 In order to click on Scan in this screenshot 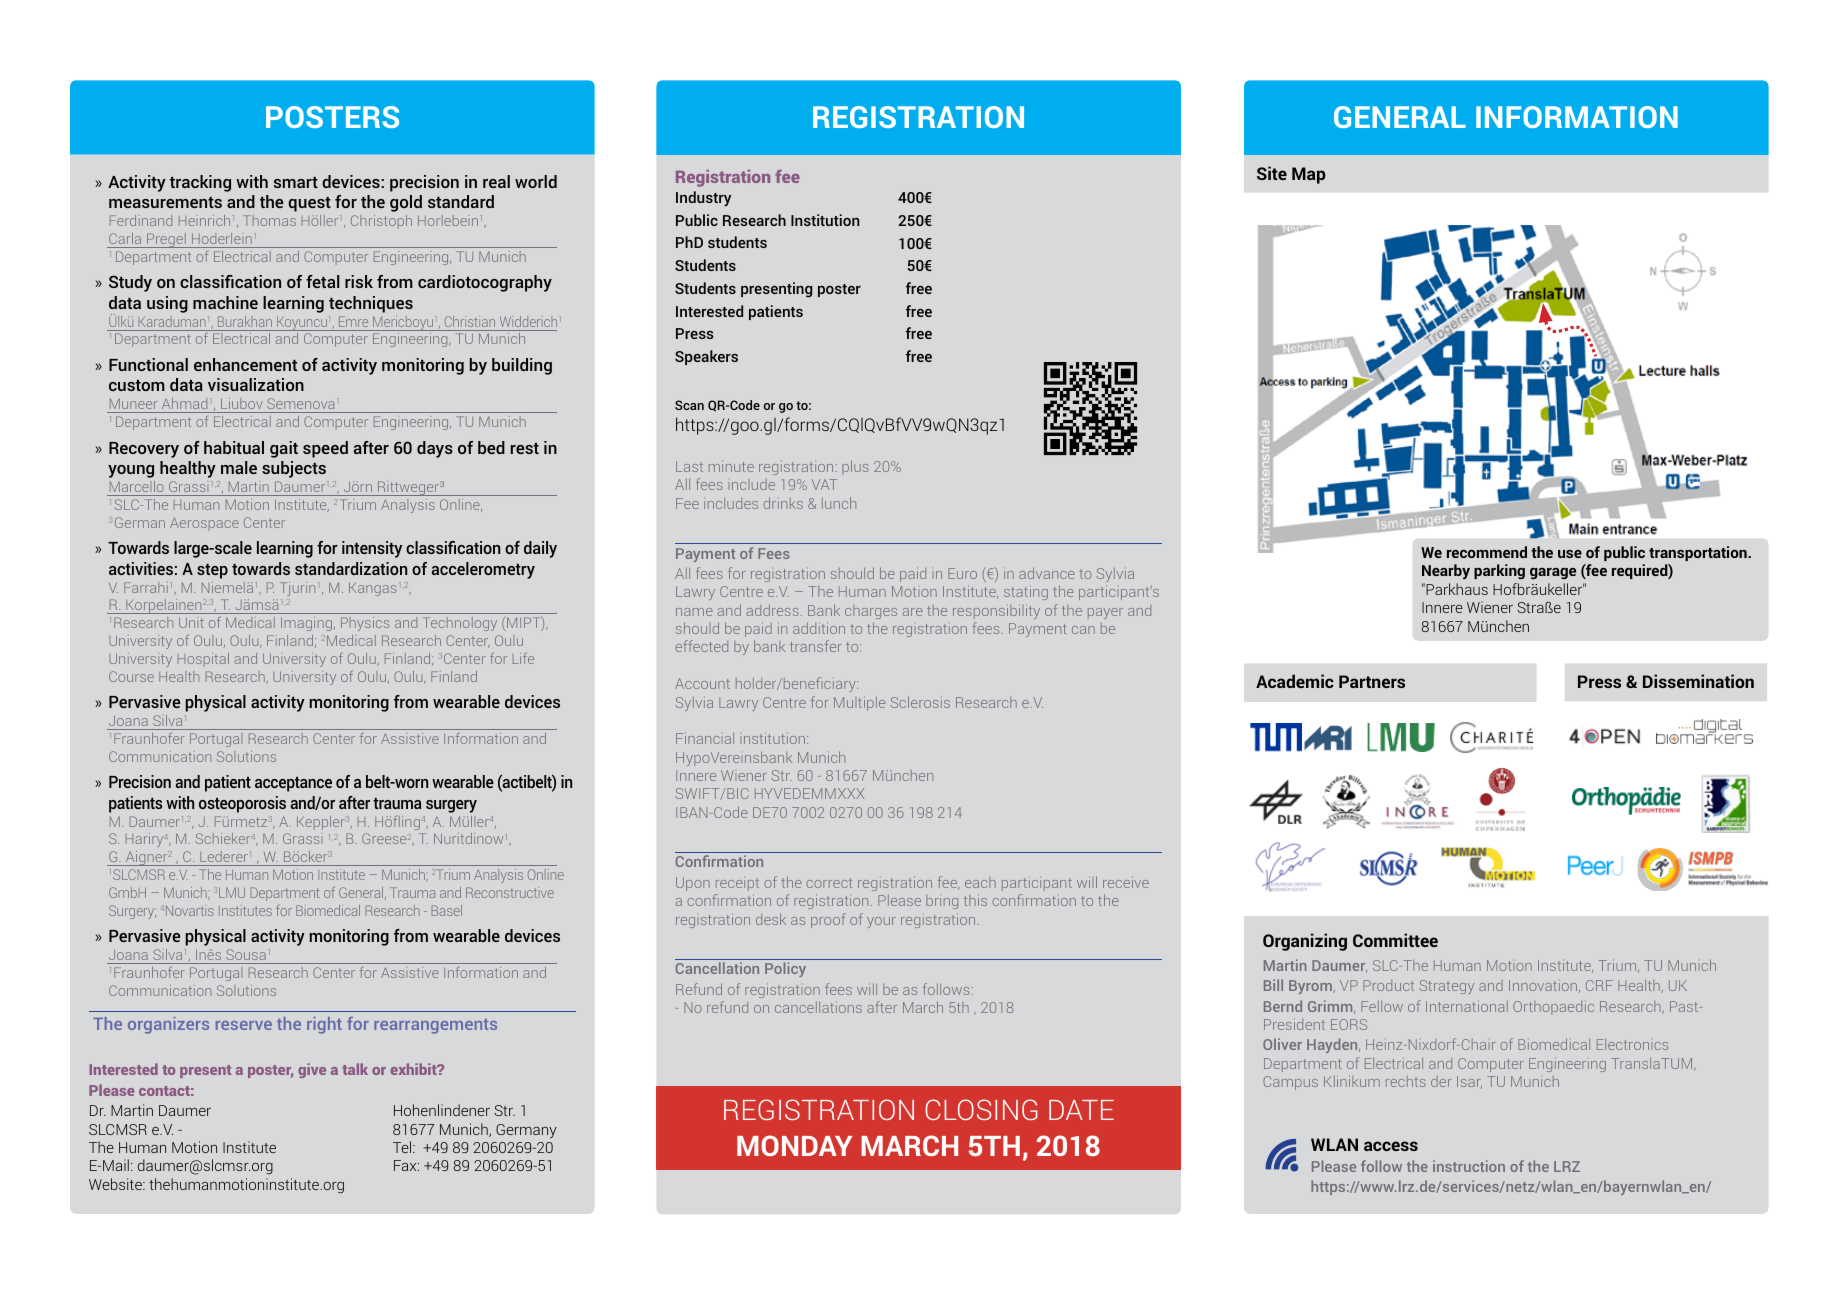, I will do `click(689, 405)`.
